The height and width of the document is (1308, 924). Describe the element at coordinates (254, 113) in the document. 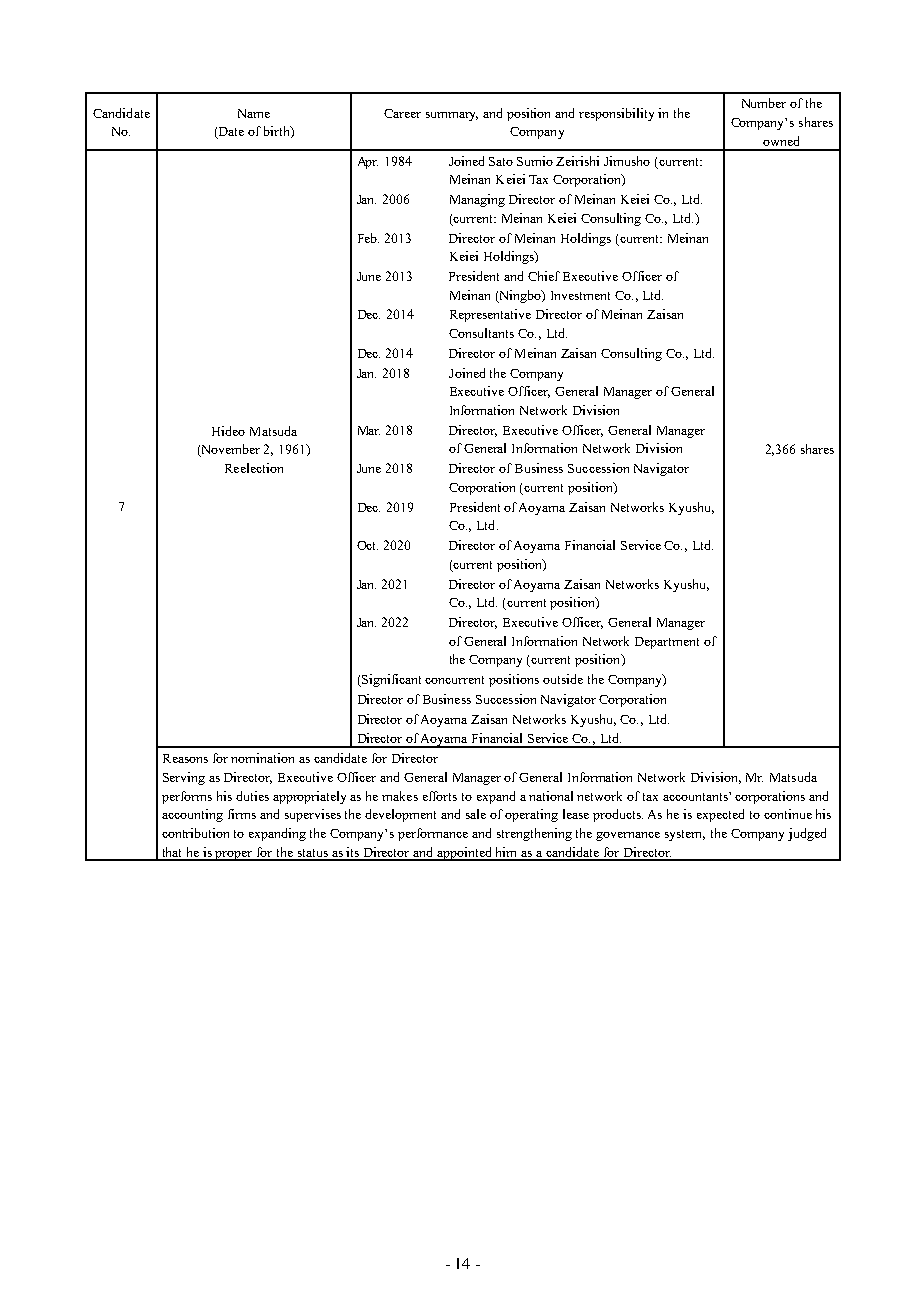

I see `Name` at that location.
